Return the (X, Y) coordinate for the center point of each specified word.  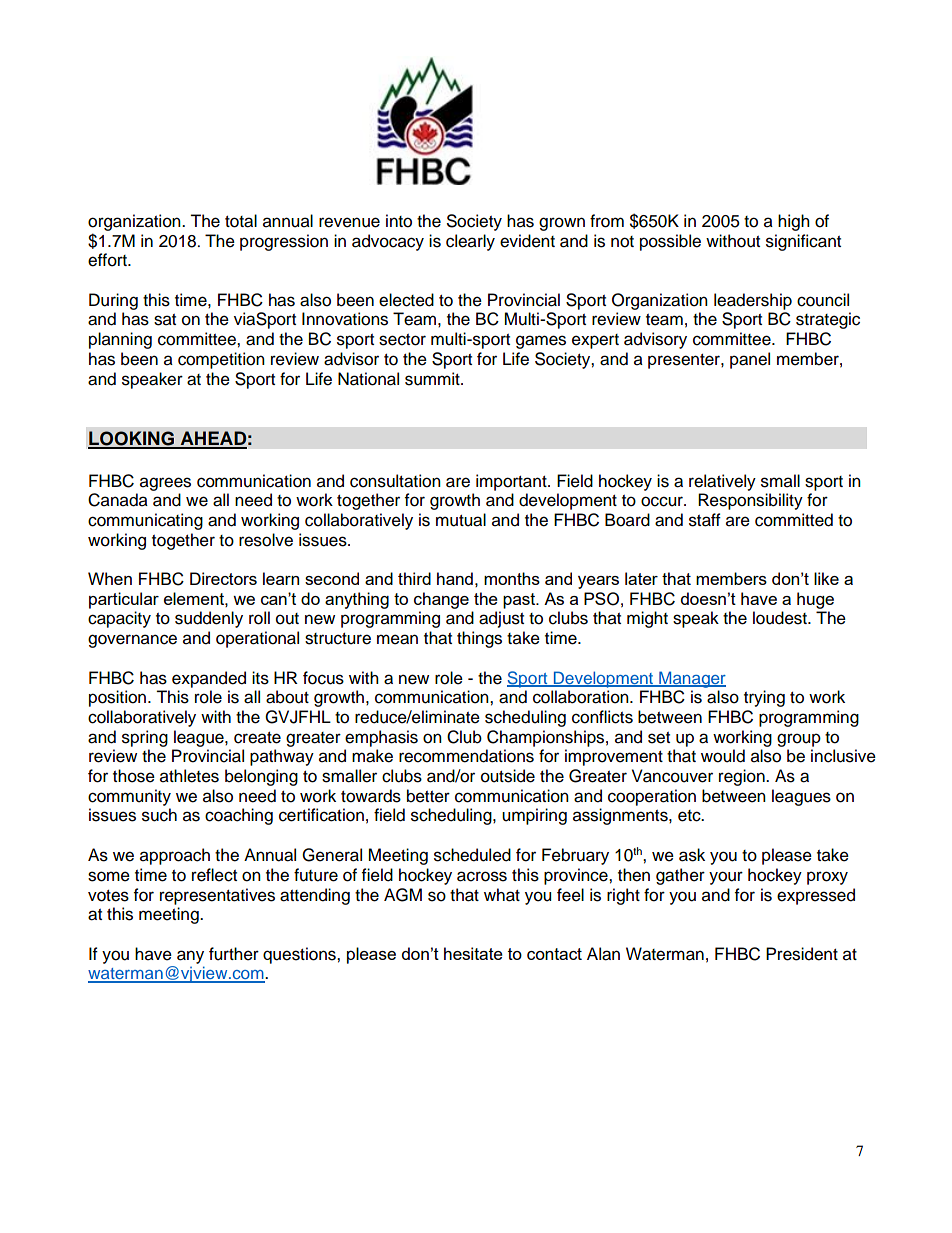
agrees (165, 484)
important (512, 482)
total (241, 221)
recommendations (466, 756)
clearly (470, 242)
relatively (722, 482)
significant (803, 242)
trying (764, 698)
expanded (209, 679)
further (234, 954)
